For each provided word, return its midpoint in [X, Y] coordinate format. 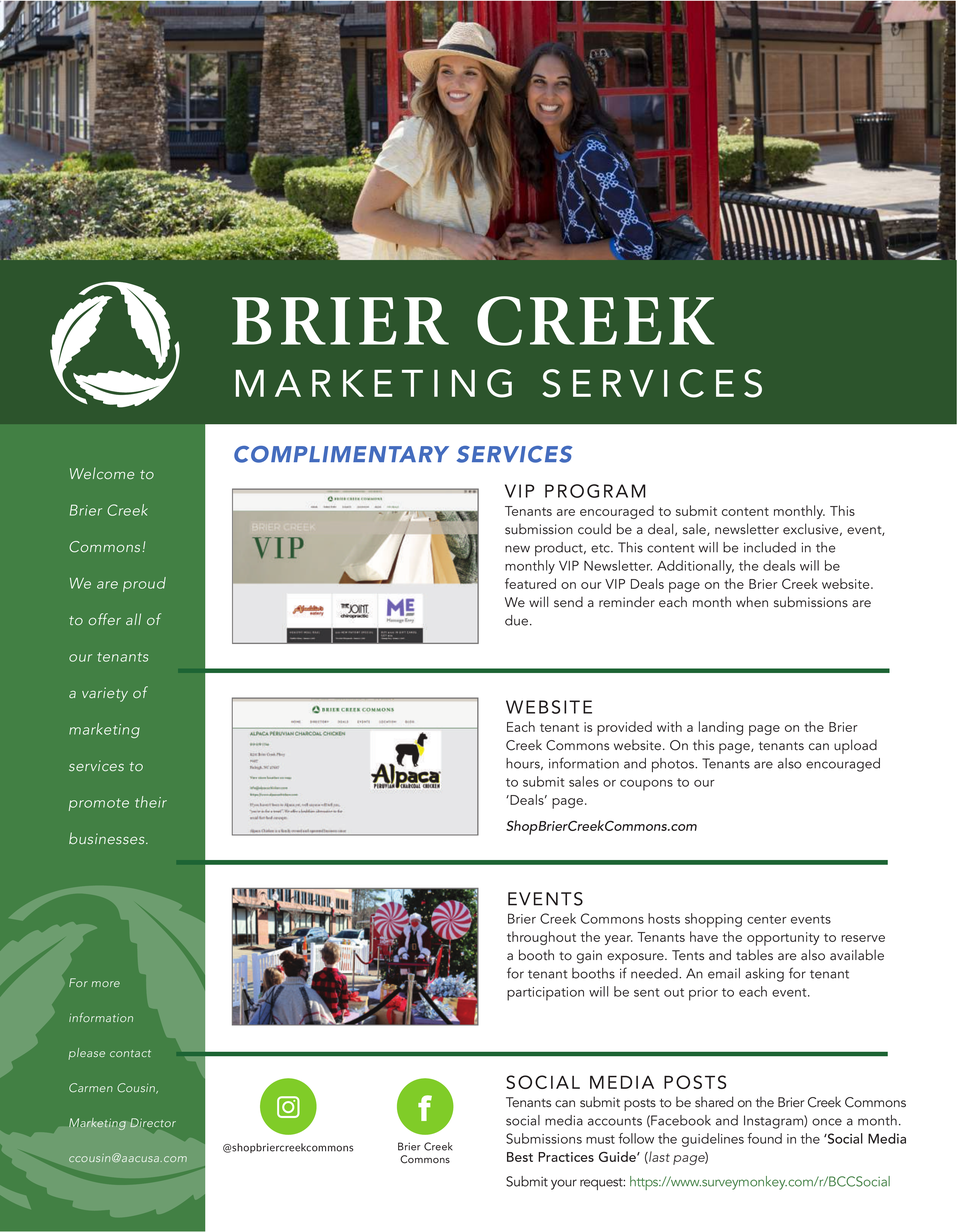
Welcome [102, 473]
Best [520, 1157]
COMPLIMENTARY [341, 454]
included [770, 547]
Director [153, 1123]
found [764, 1138]
